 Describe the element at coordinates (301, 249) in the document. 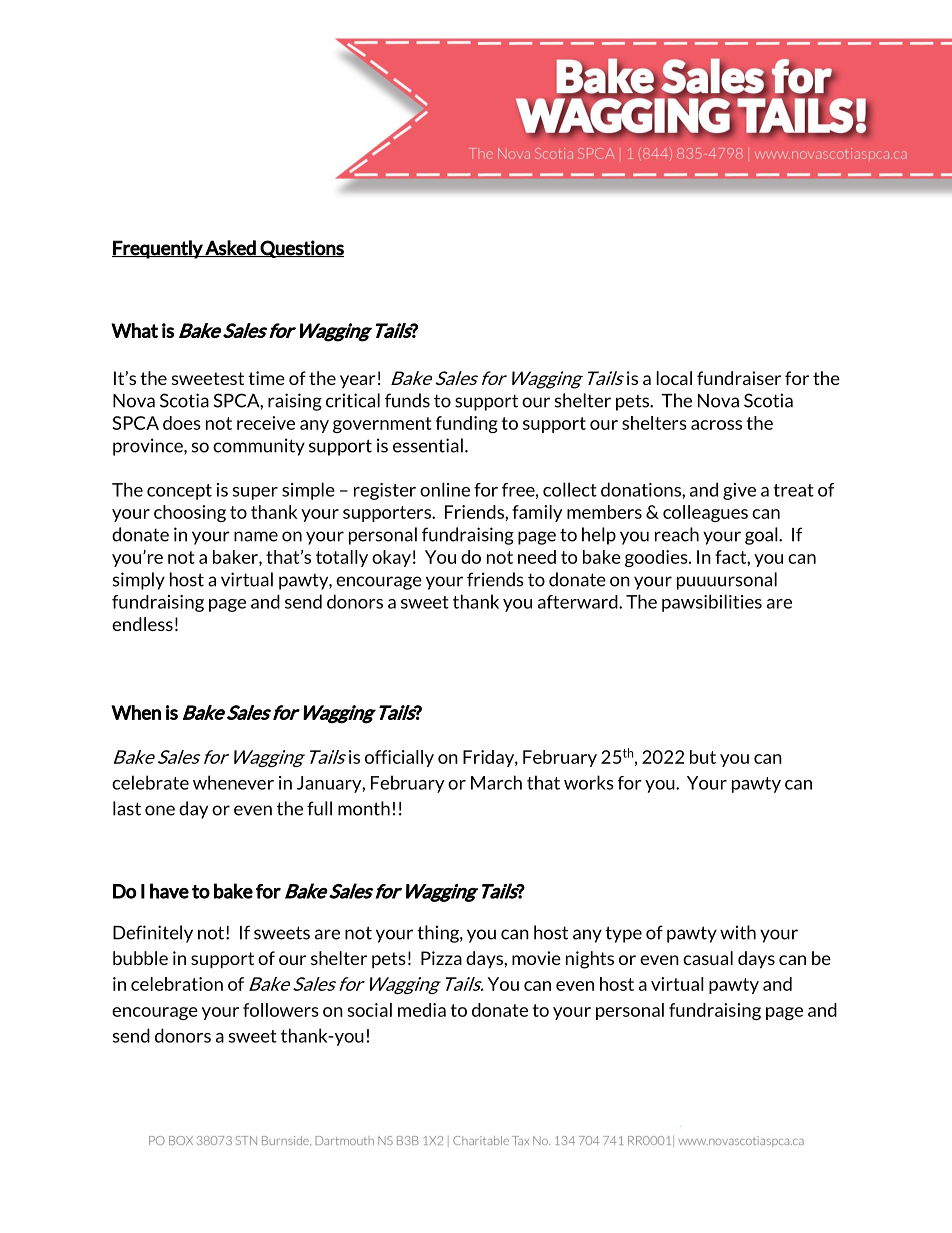

I see `Questions` at that location.
